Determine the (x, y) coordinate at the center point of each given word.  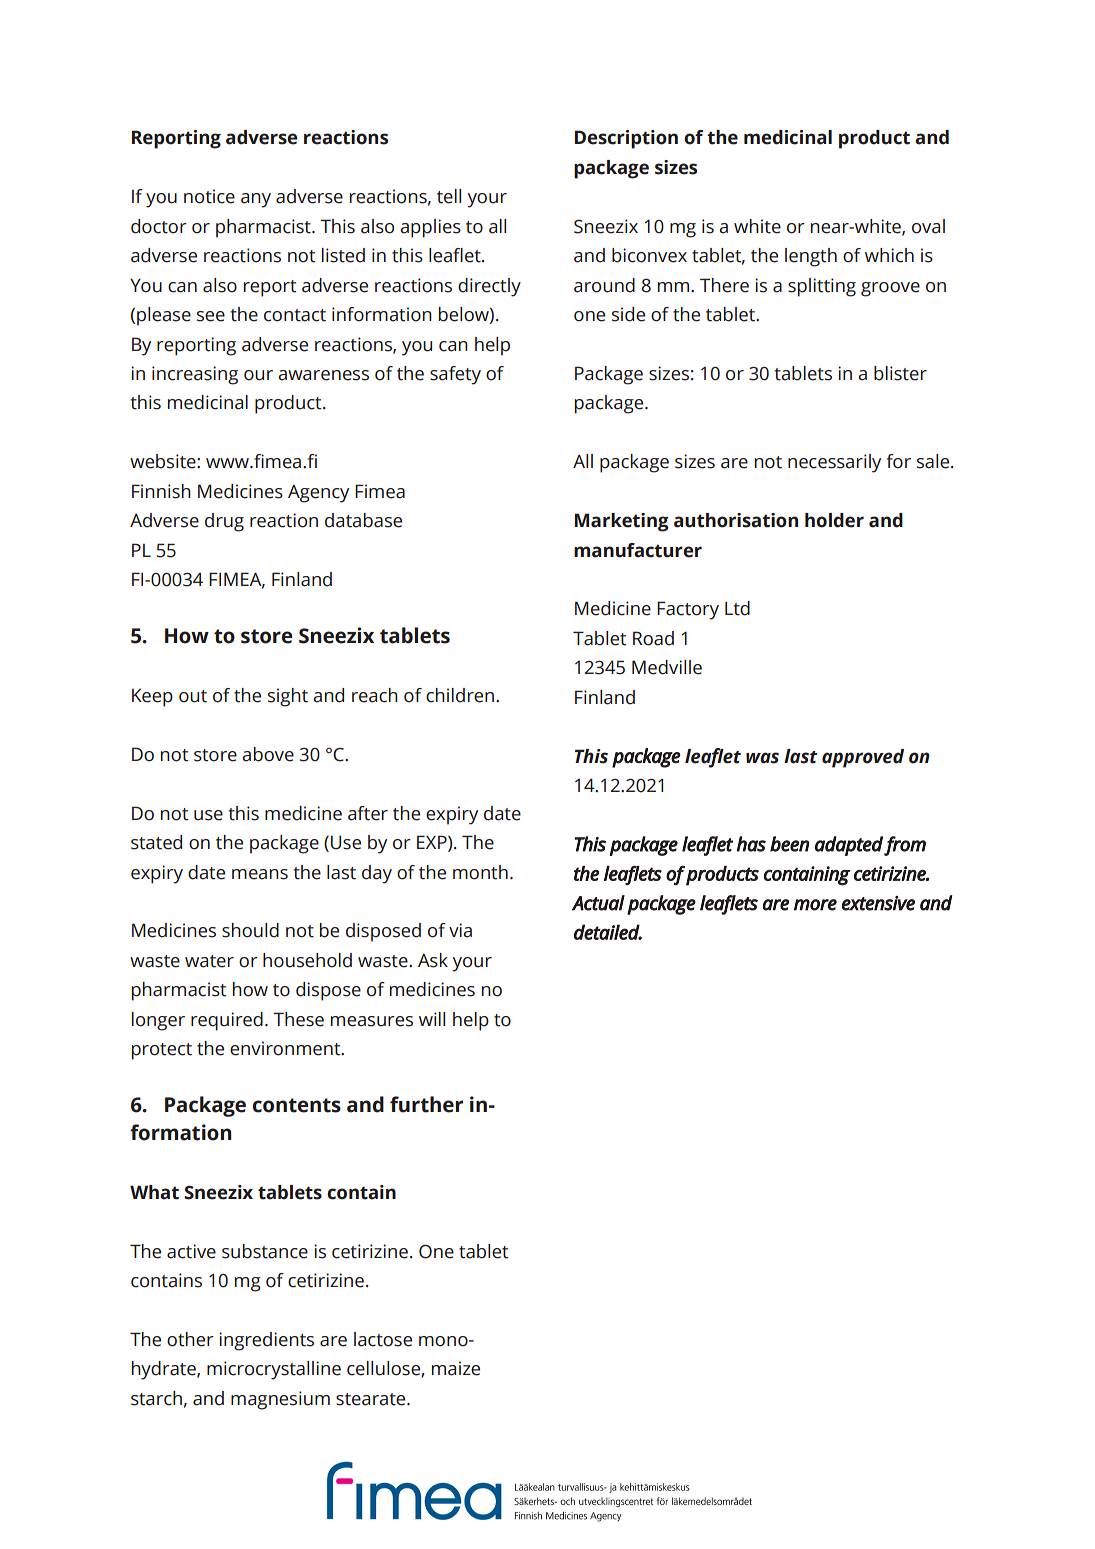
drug (224, 522)
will (432, 1019)
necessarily (834, 463)
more (815, 905)
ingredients (266, 1341)
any (256, 200)
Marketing (622, 522)
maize (456, 1368)
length (811, 257)
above (268, 754)
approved (863, 758)
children (460, 695)
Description (626, 139)
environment (286, 1048)
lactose (383, 1339)
